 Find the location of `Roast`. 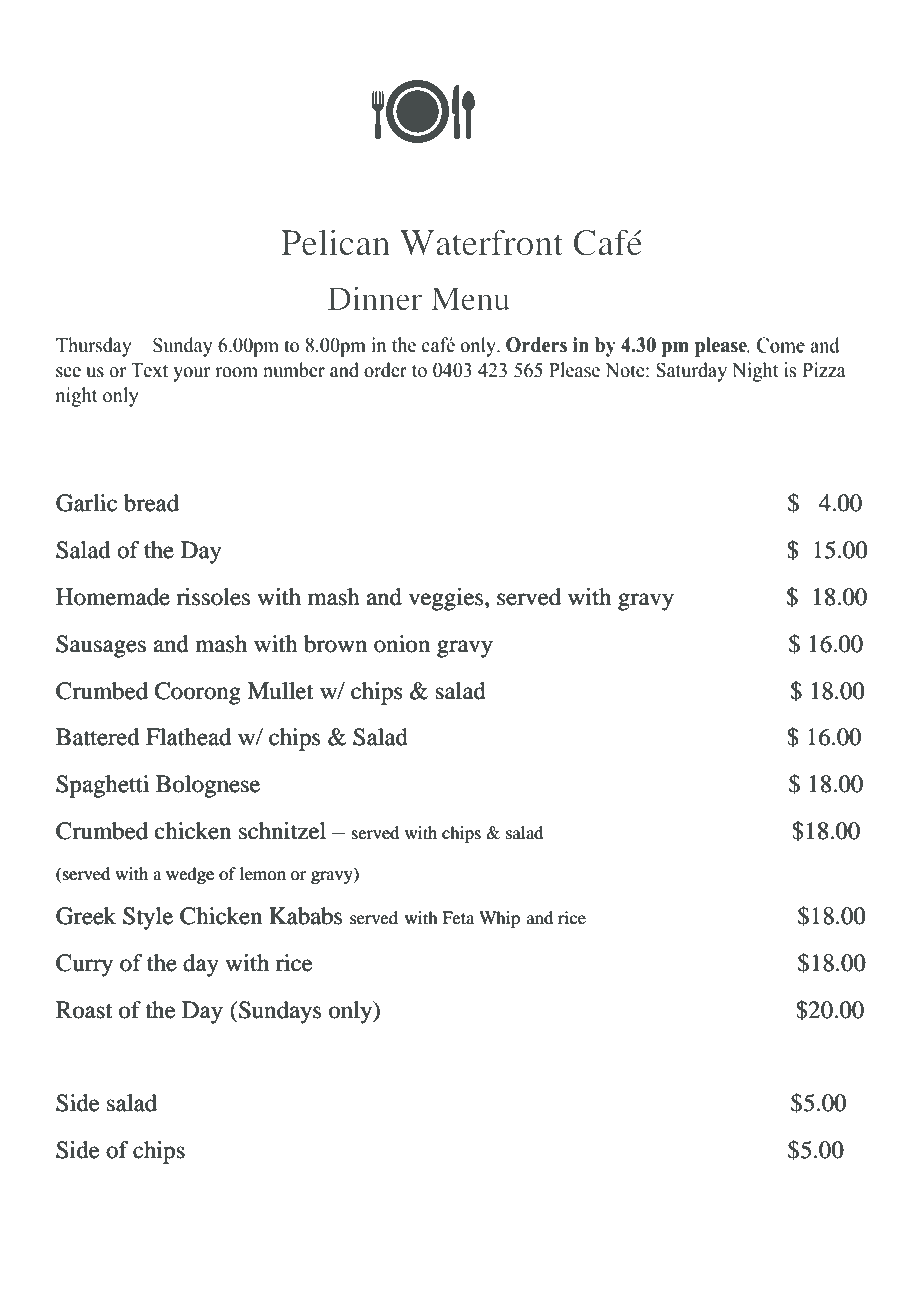

Roast is located at coordinates (84, 1010).
